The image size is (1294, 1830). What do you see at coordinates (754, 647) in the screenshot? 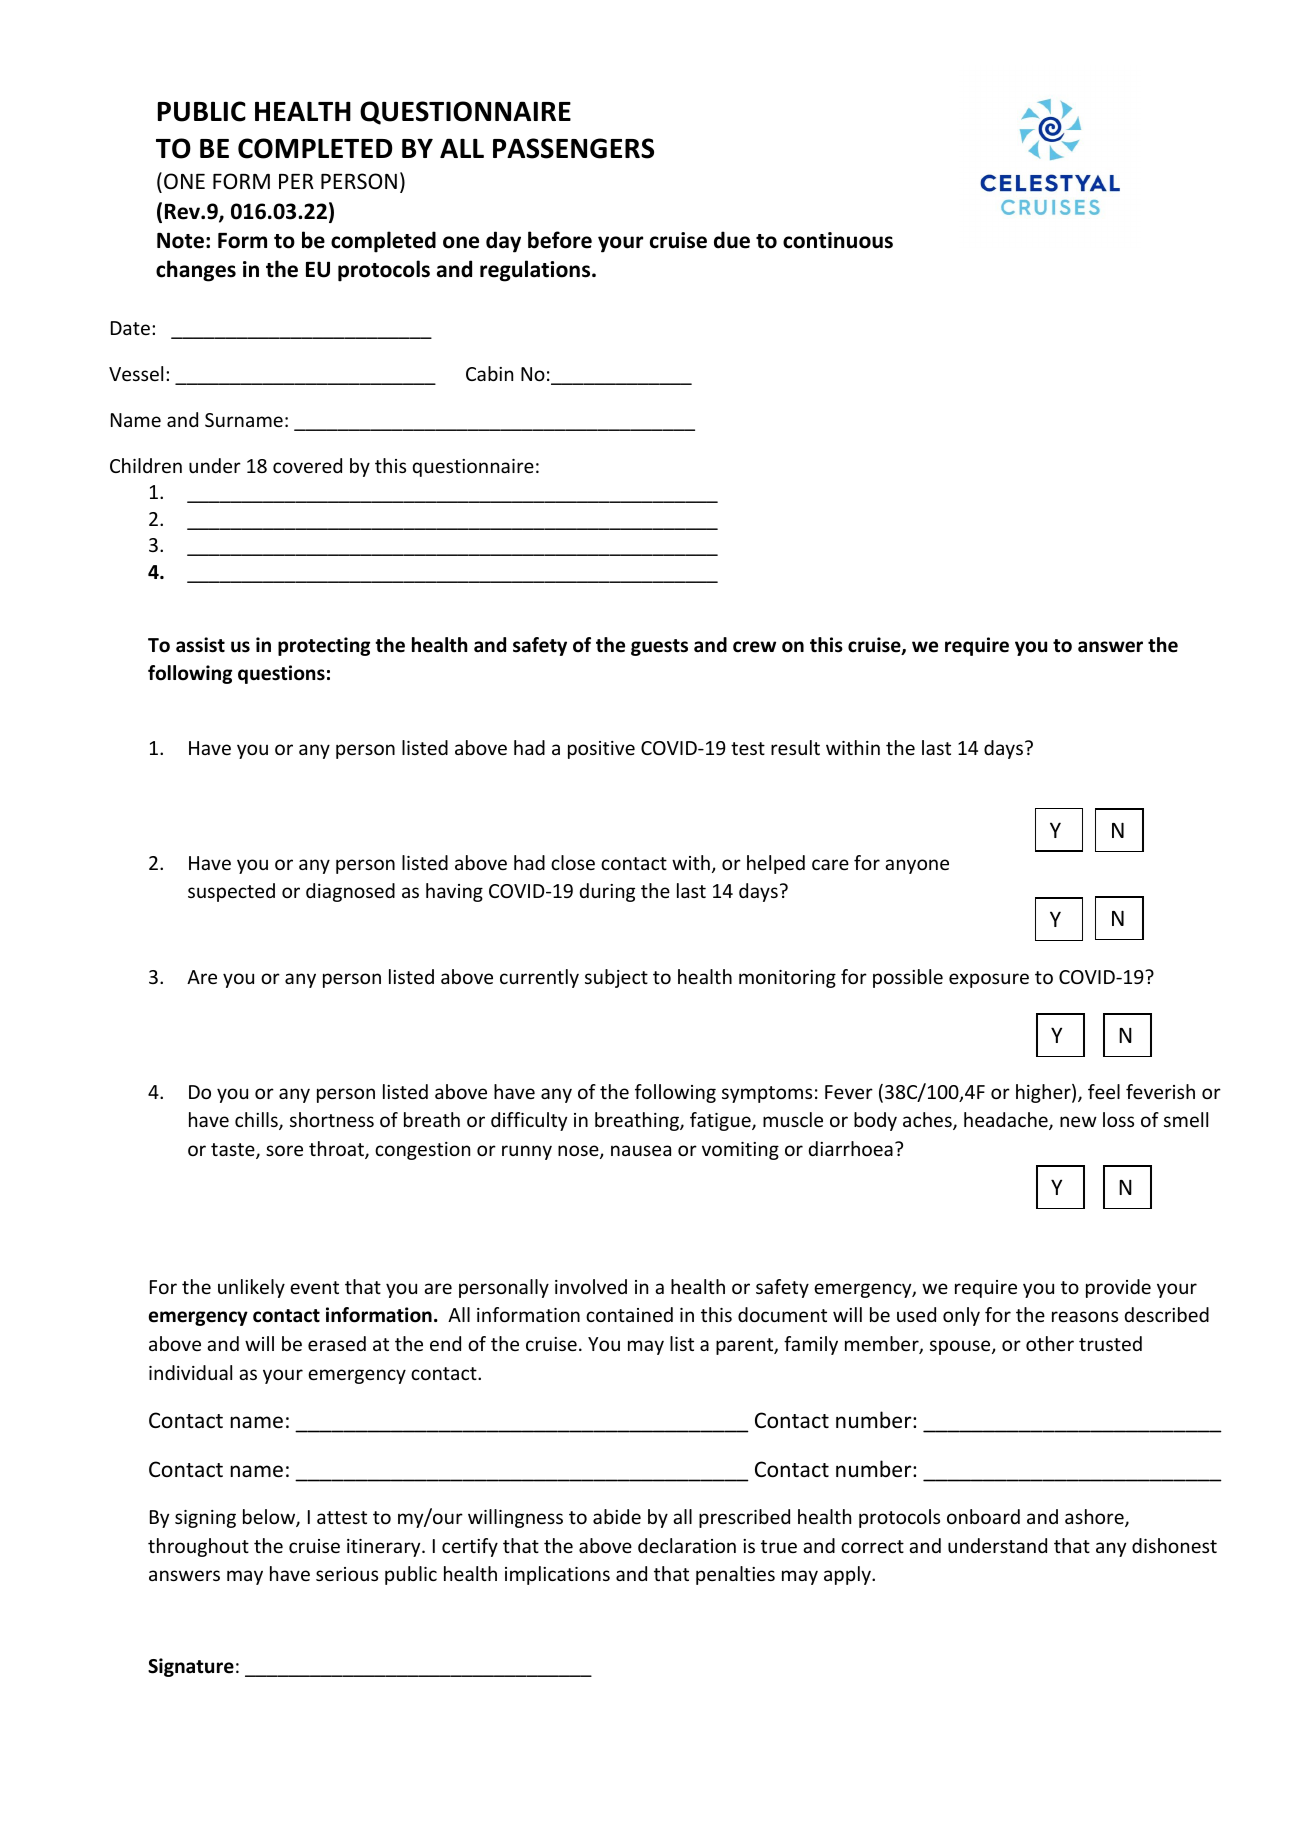
I see `crew` at bounding box center [754, 647].
